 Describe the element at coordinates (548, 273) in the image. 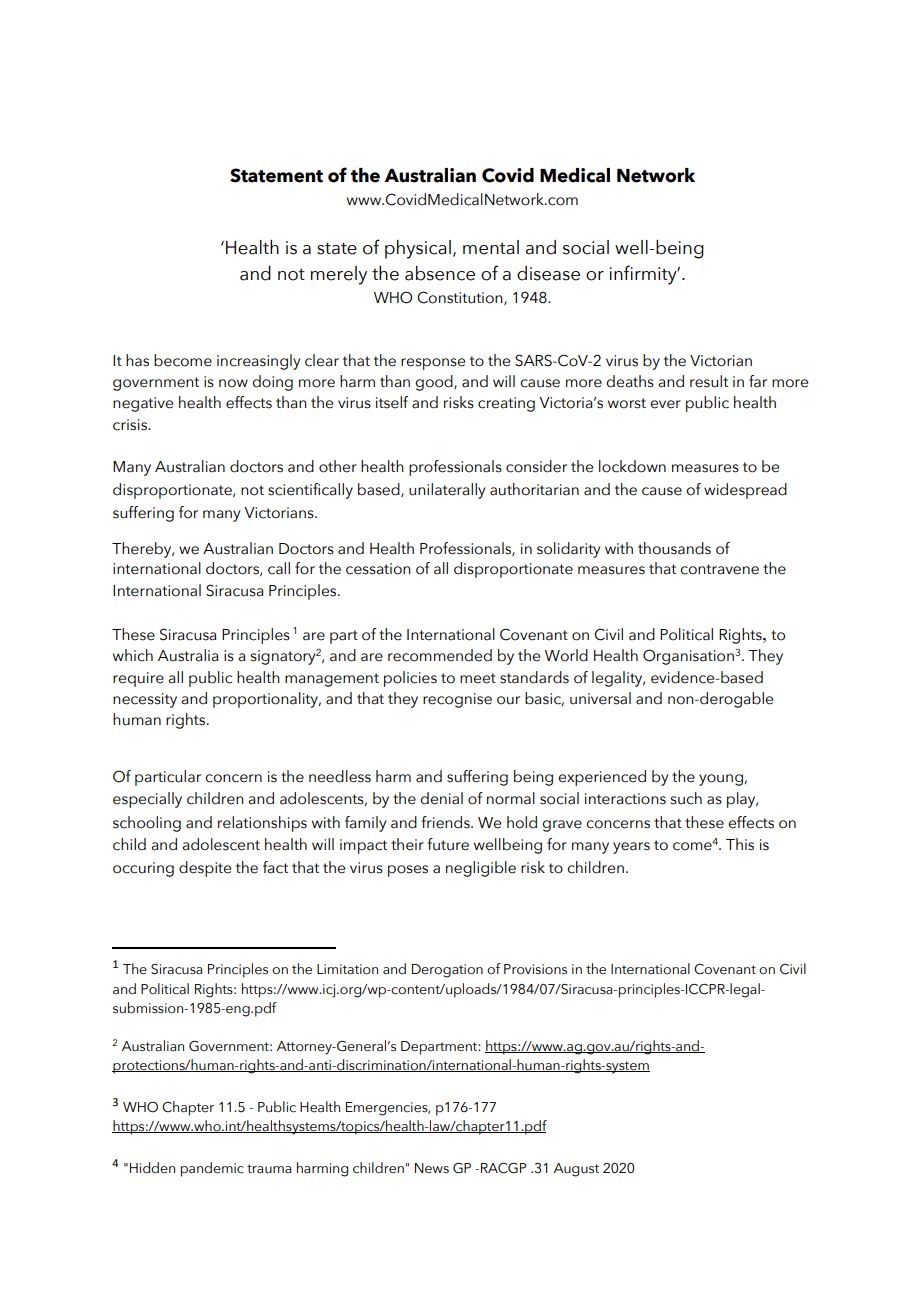

I see `disease` at that location.
